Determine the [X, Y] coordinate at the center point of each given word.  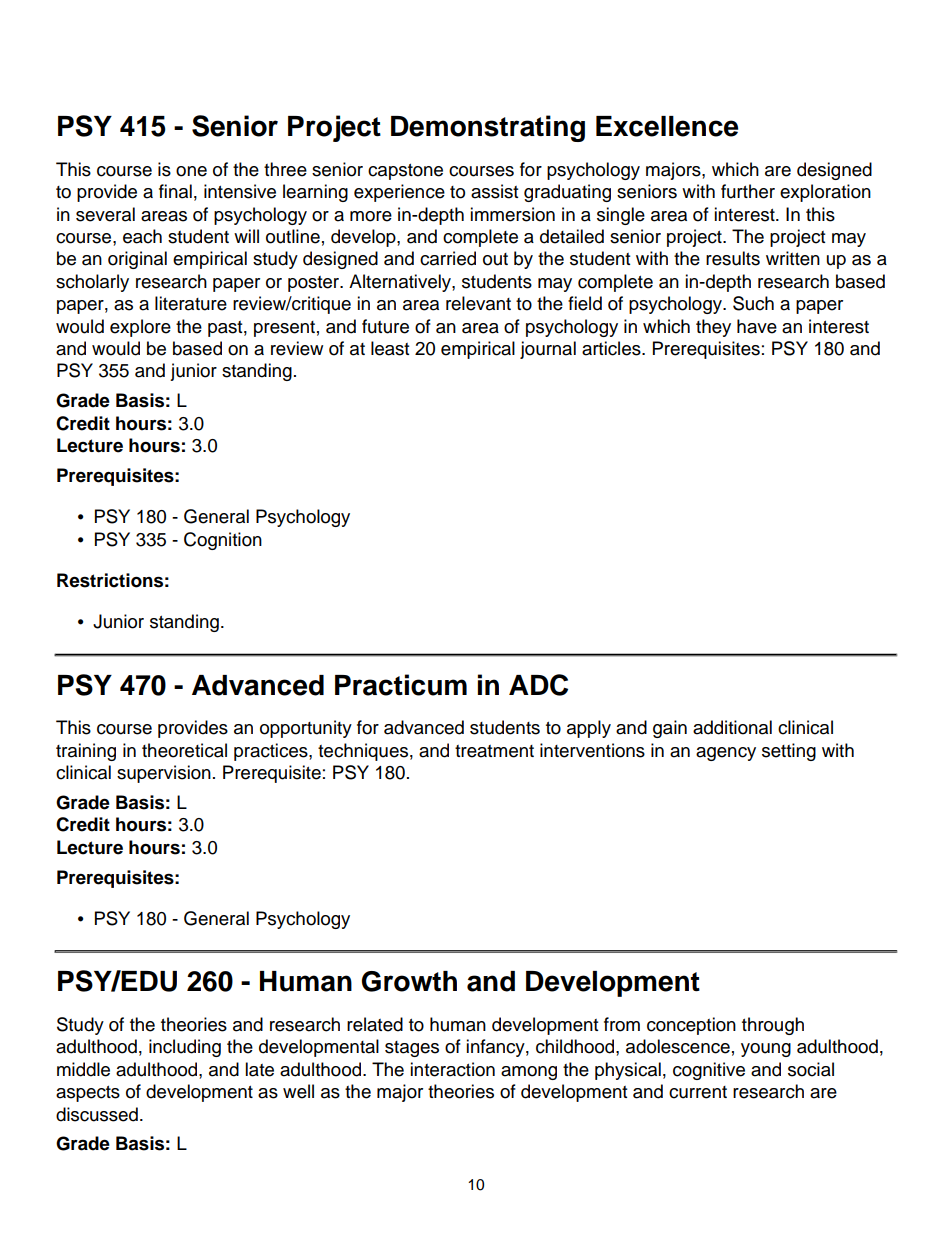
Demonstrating [488, 128]
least [390, 348]
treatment [494, 751]
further [748, 191]
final [175, 191]
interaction [452, 1069]
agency [726, 754]
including [185, 1048]
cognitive [709, 1071]
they [713, 328]
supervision [164, 774]
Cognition [223, 541]
